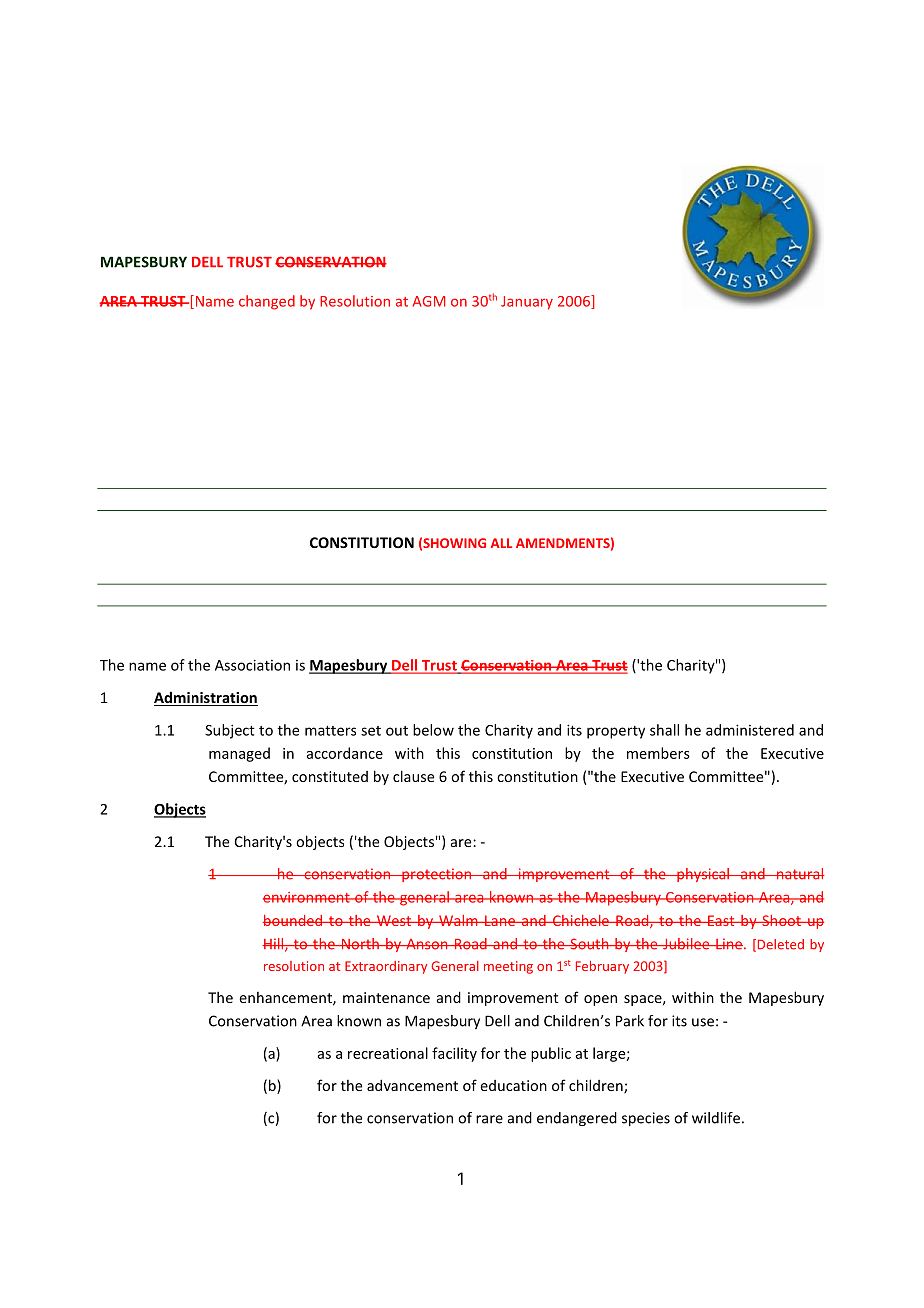 Image resolution: width=924 pixels, height=1308 pixels. I want to click on below, so click(433, 730).
